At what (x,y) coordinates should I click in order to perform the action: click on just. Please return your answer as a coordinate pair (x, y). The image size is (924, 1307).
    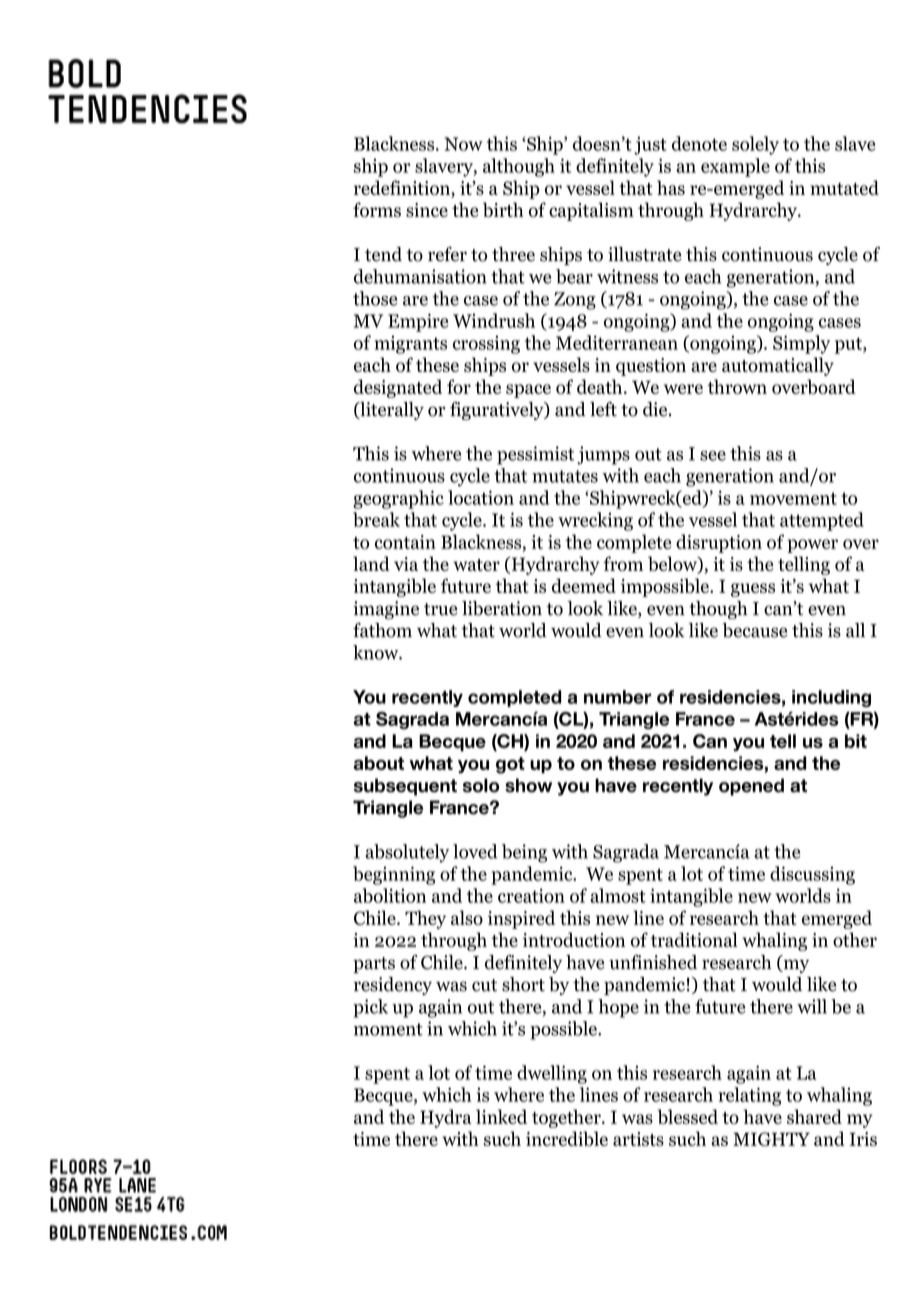
    Looking at the image, I should click on (650, 145).
